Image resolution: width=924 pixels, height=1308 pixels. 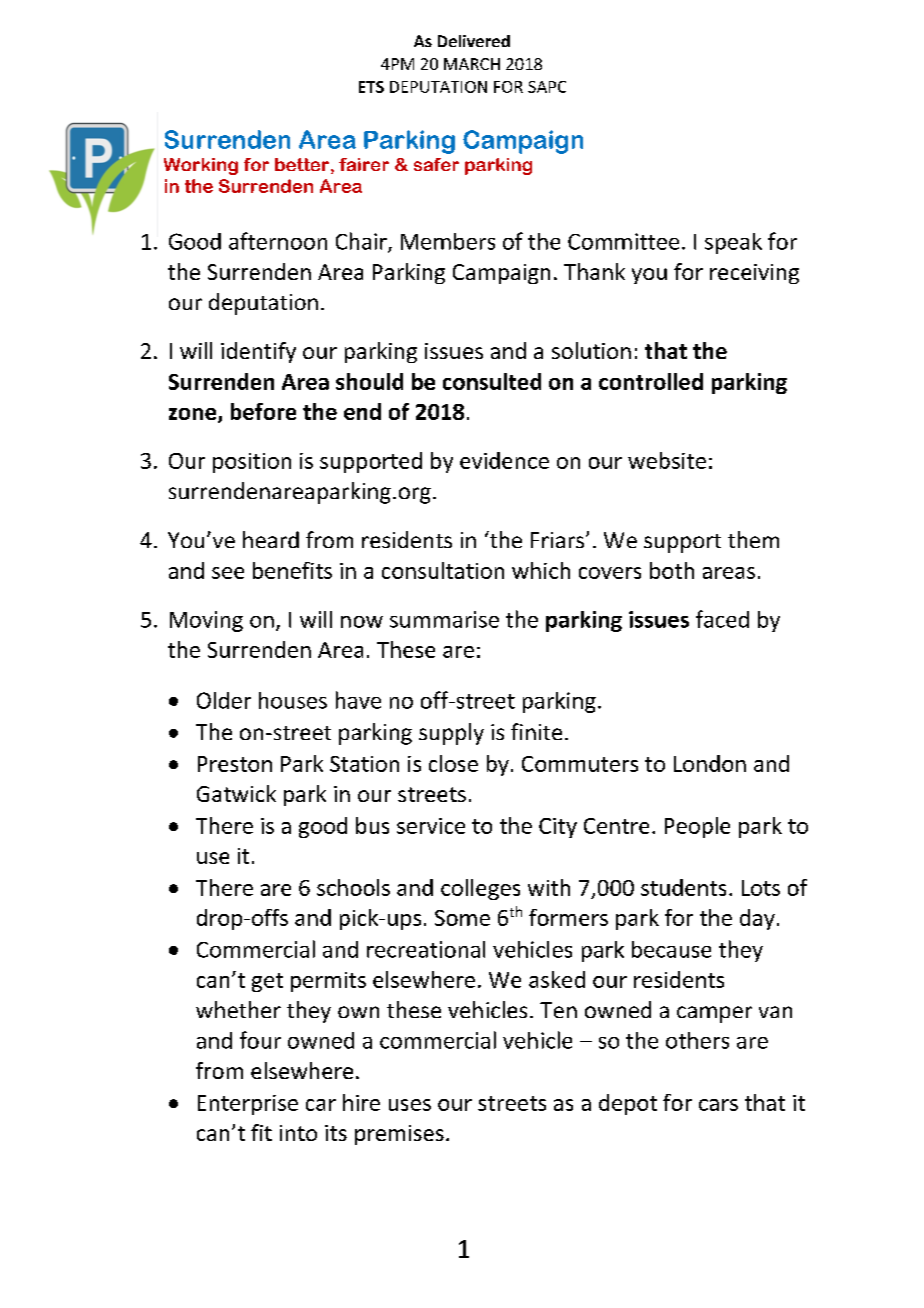 I want to click on identify, so click(x=258, y=352).
